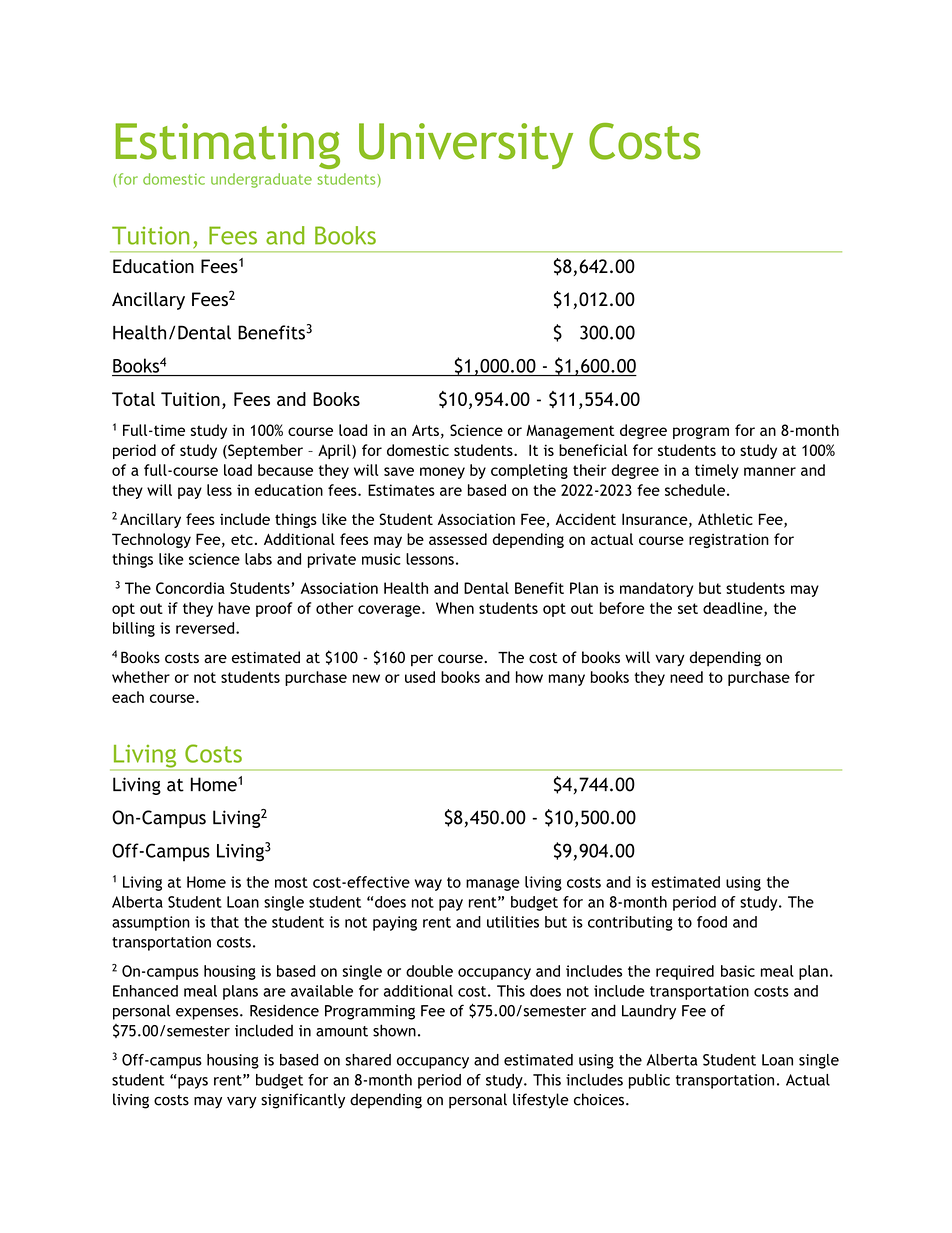 The height and width of the screenshot is (1233, 952). I want to click on Total, so click(133, 399).
